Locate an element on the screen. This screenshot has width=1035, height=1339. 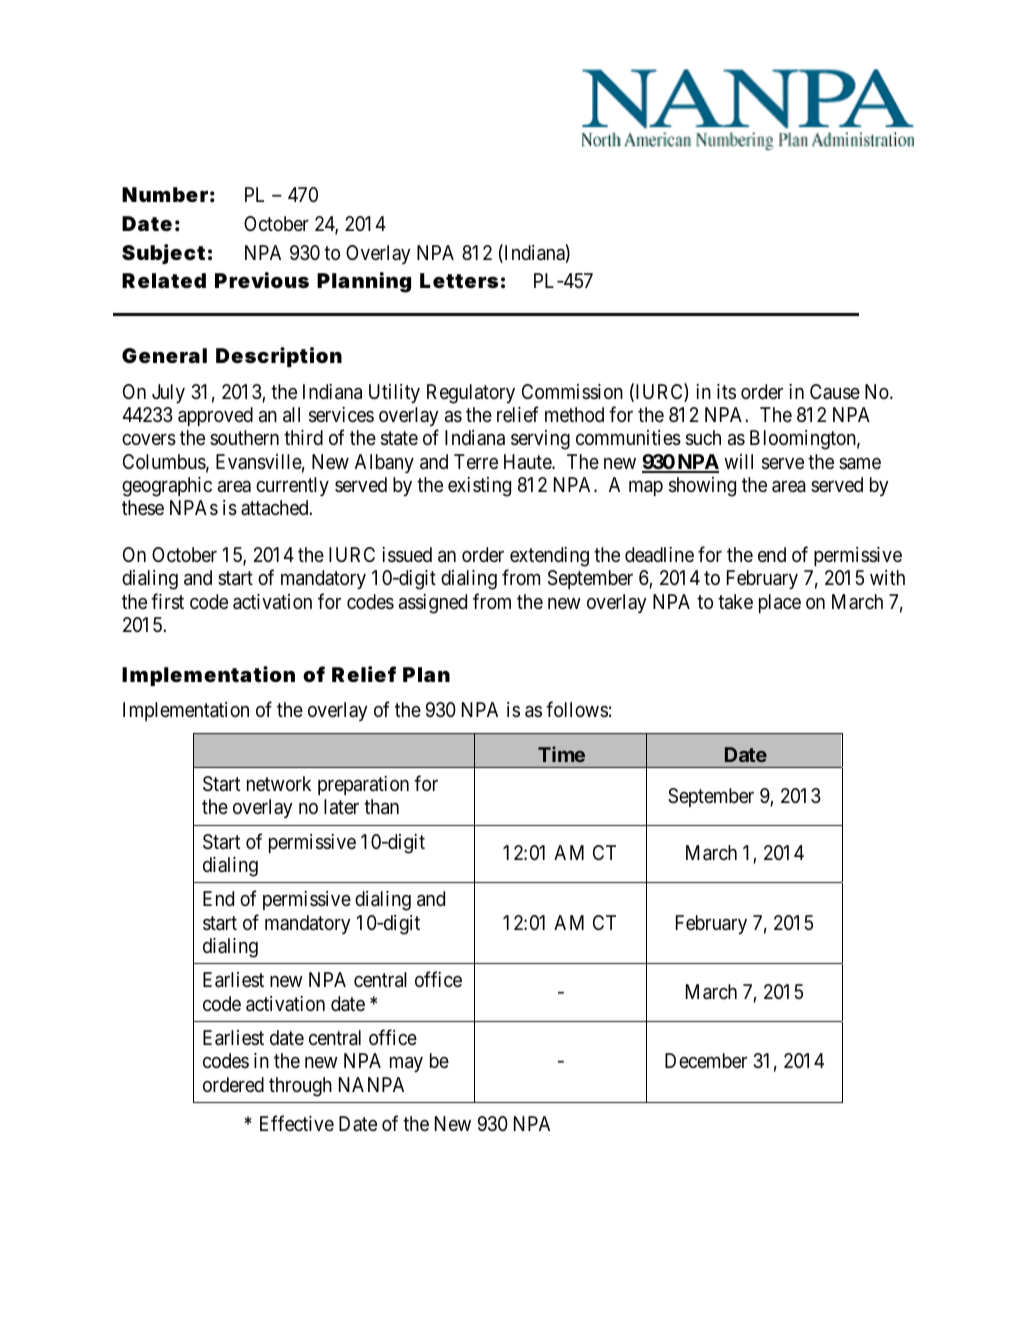
Previous is located at coordinates (262, 280).
